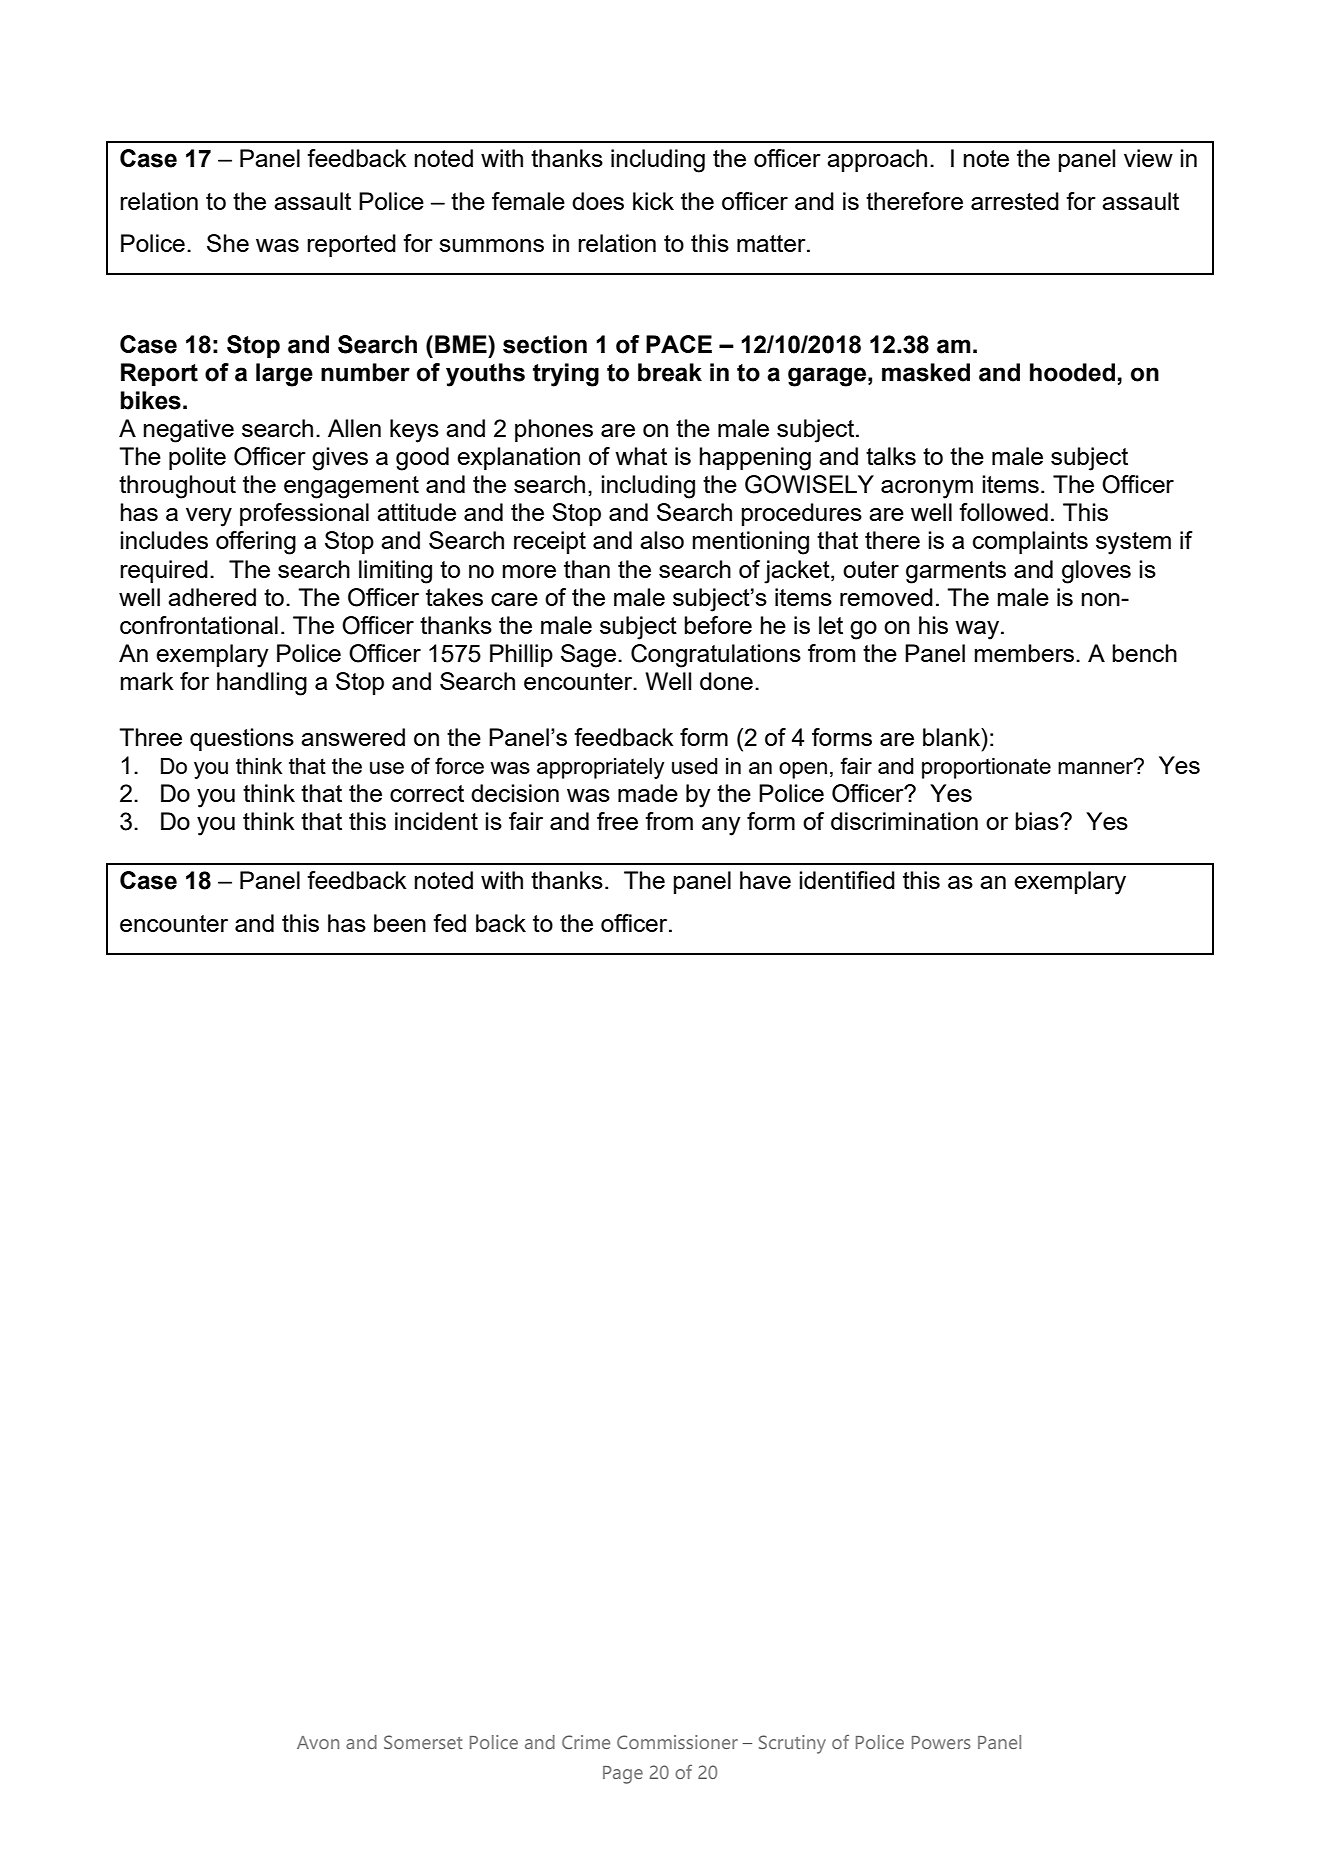  Describe the element at coordinates (449, 923) in the screenshot. I see `fed` at that location.
